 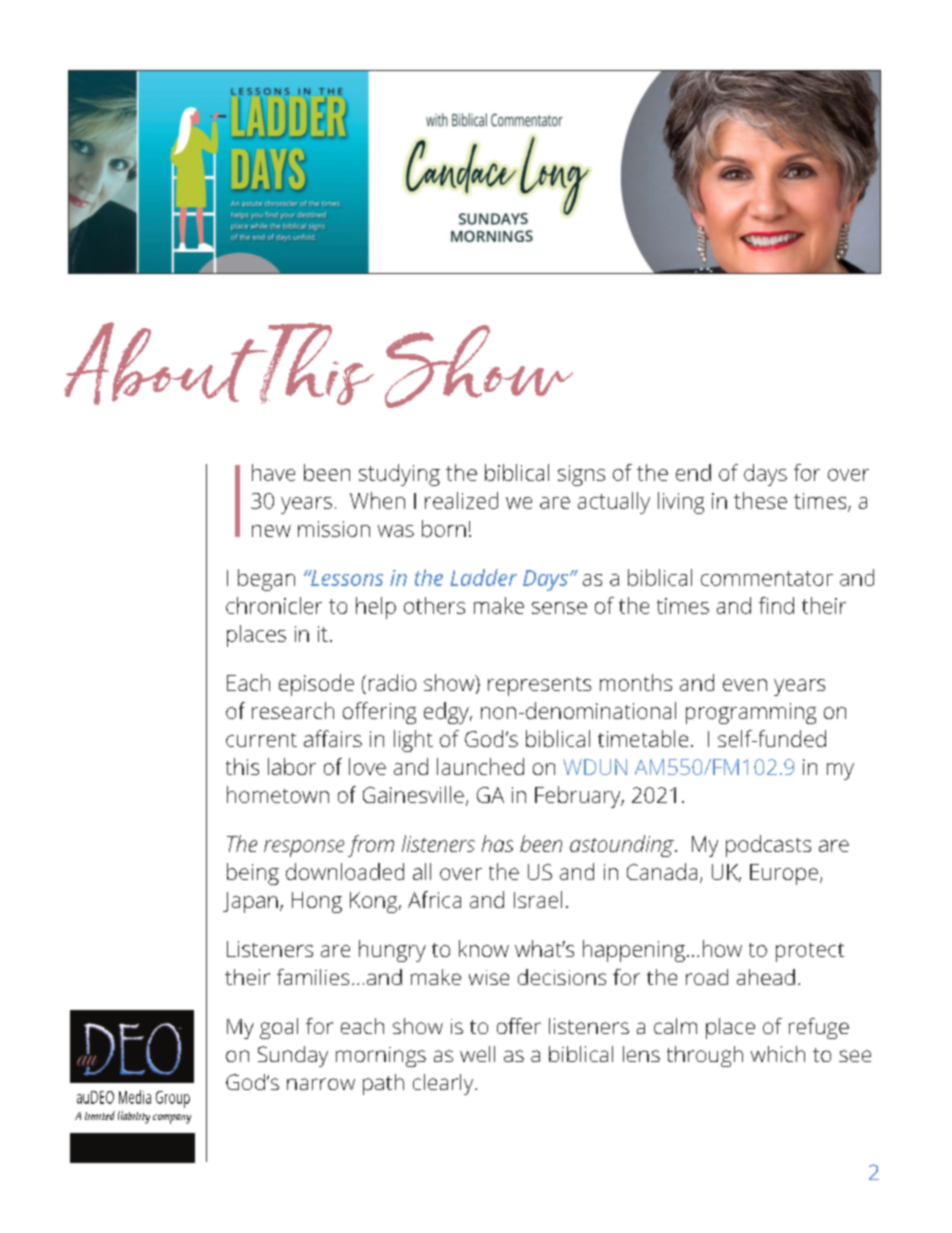 I want to click on find, so click(x=776, y=605).
